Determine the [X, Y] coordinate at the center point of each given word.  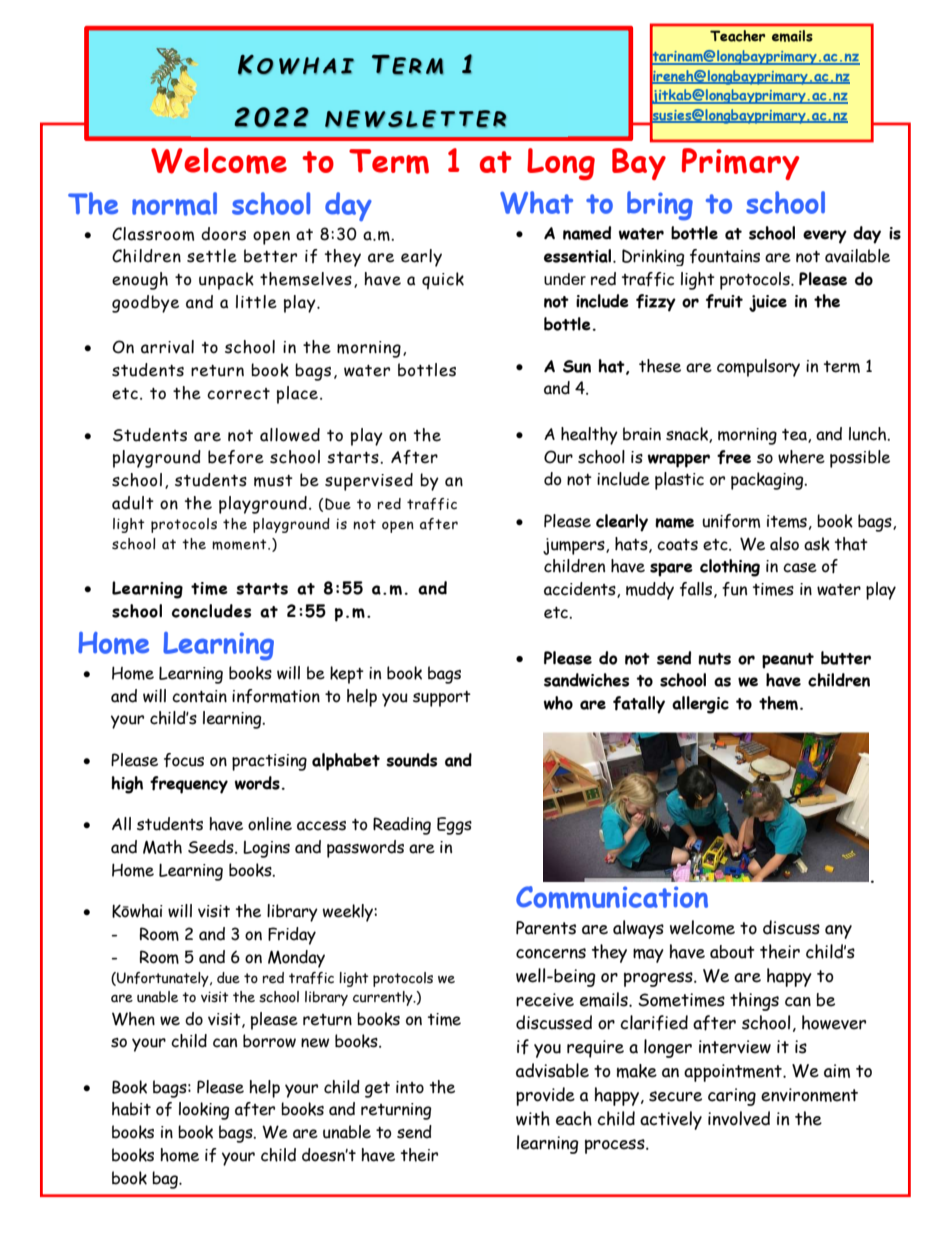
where [801, 457]
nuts [714, 659]
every [825, 237]
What [536, 202]
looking [204, 1111]
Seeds [212, 847]
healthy [589, 436]
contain [199, 696]
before [236, 457]
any [838, 932]
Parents [546, 928]
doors [223, 234]
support [442, 699]
